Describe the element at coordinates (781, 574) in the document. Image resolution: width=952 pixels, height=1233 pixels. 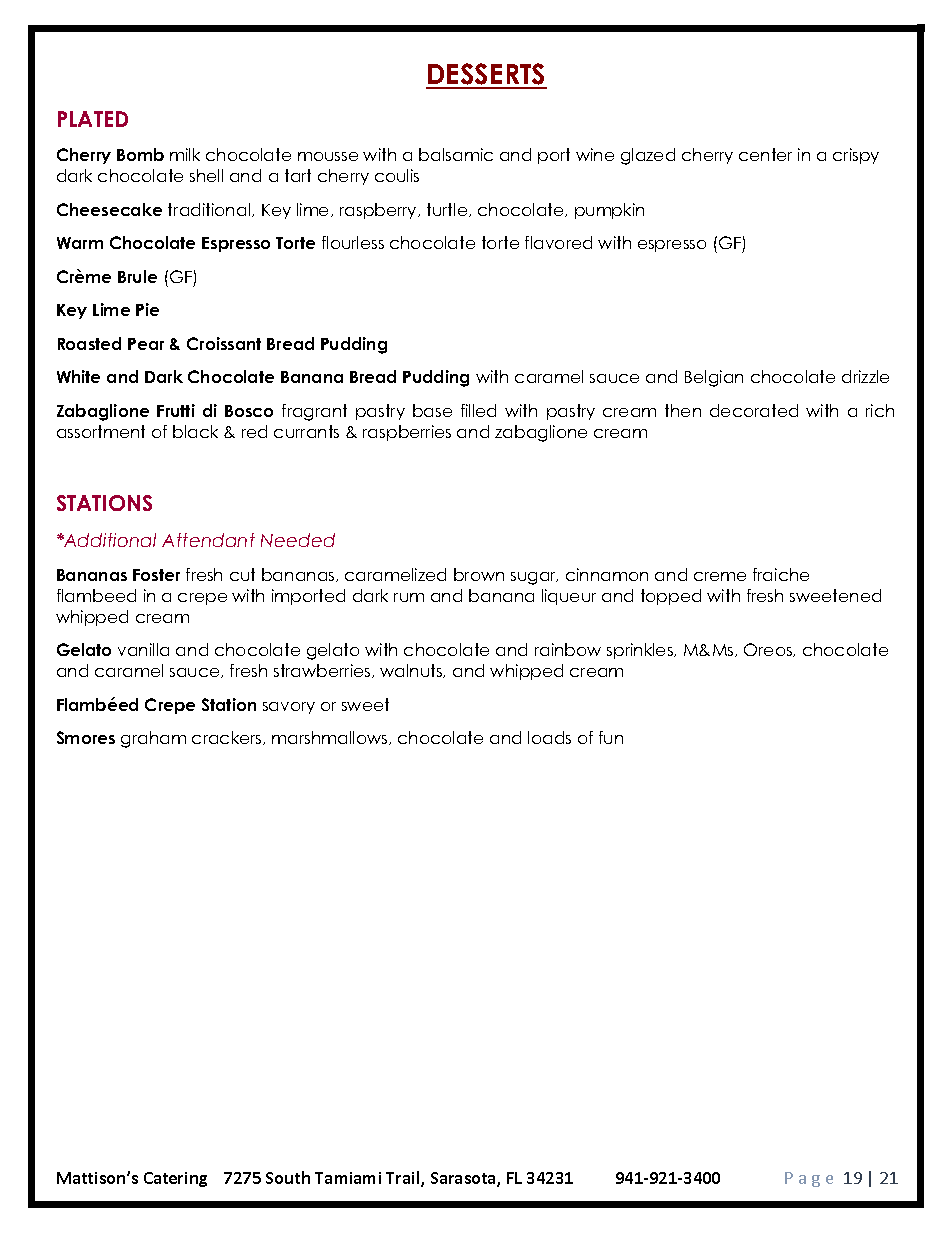
I see `fraiche` at that location.
